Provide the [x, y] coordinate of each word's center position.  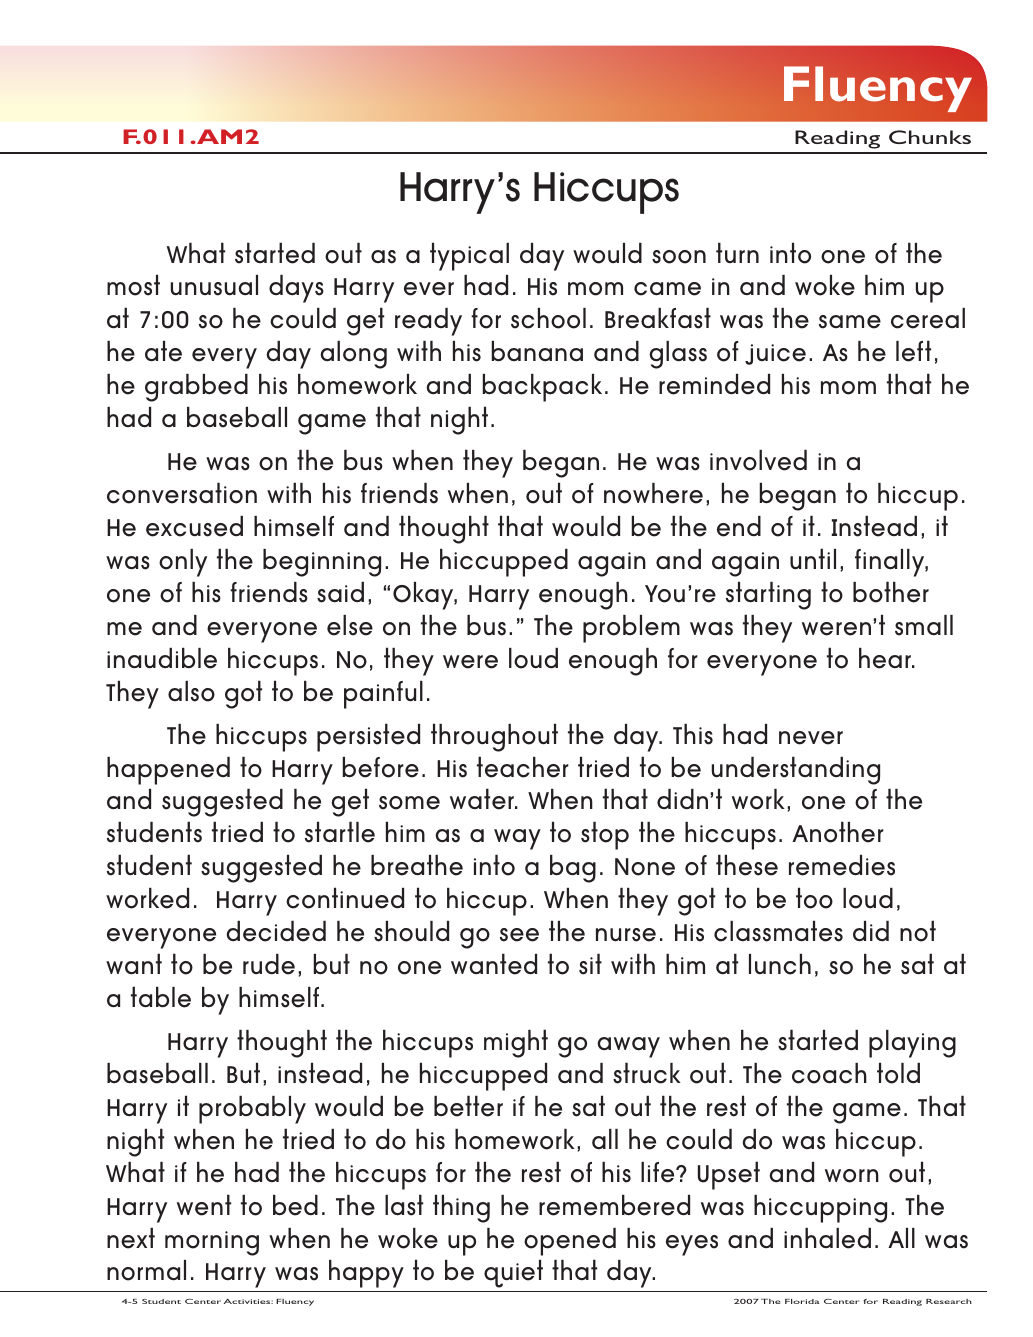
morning [212, 1243]
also [191, 691]
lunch [780, 964]
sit [590, 964]
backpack [542, 388]
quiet [513, 1273]
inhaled [827, 1238]
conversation [182, 493]
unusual [214, 285]
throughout [494, 737]
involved [758, 460]
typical [469, 256]
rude [269, 964]
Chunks [930, 137]
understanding [795, 770]
